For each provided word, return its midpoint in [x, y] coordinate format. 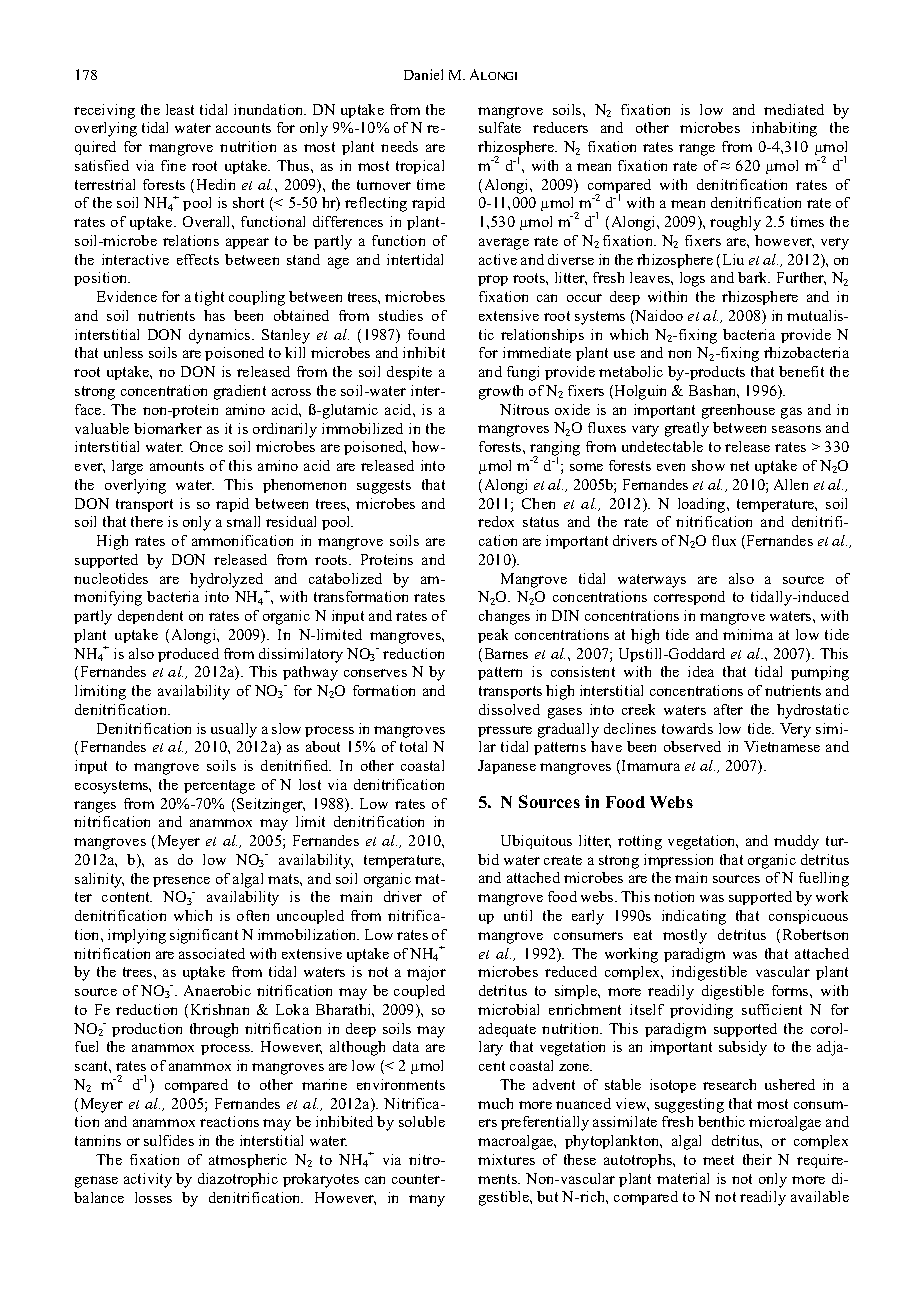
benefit [801, 371]
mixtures [506, 1159]
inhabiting [784, 129]
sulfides [169, 1140]
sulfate [500, 127]
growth [501, 392]
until [518, 915]
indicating [694, 917]
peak [493, 636]
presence [181, 881]
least [180, 109]
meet [718, 1160]
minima [748, 634]
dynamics [221, 336]
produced [188, 655]
